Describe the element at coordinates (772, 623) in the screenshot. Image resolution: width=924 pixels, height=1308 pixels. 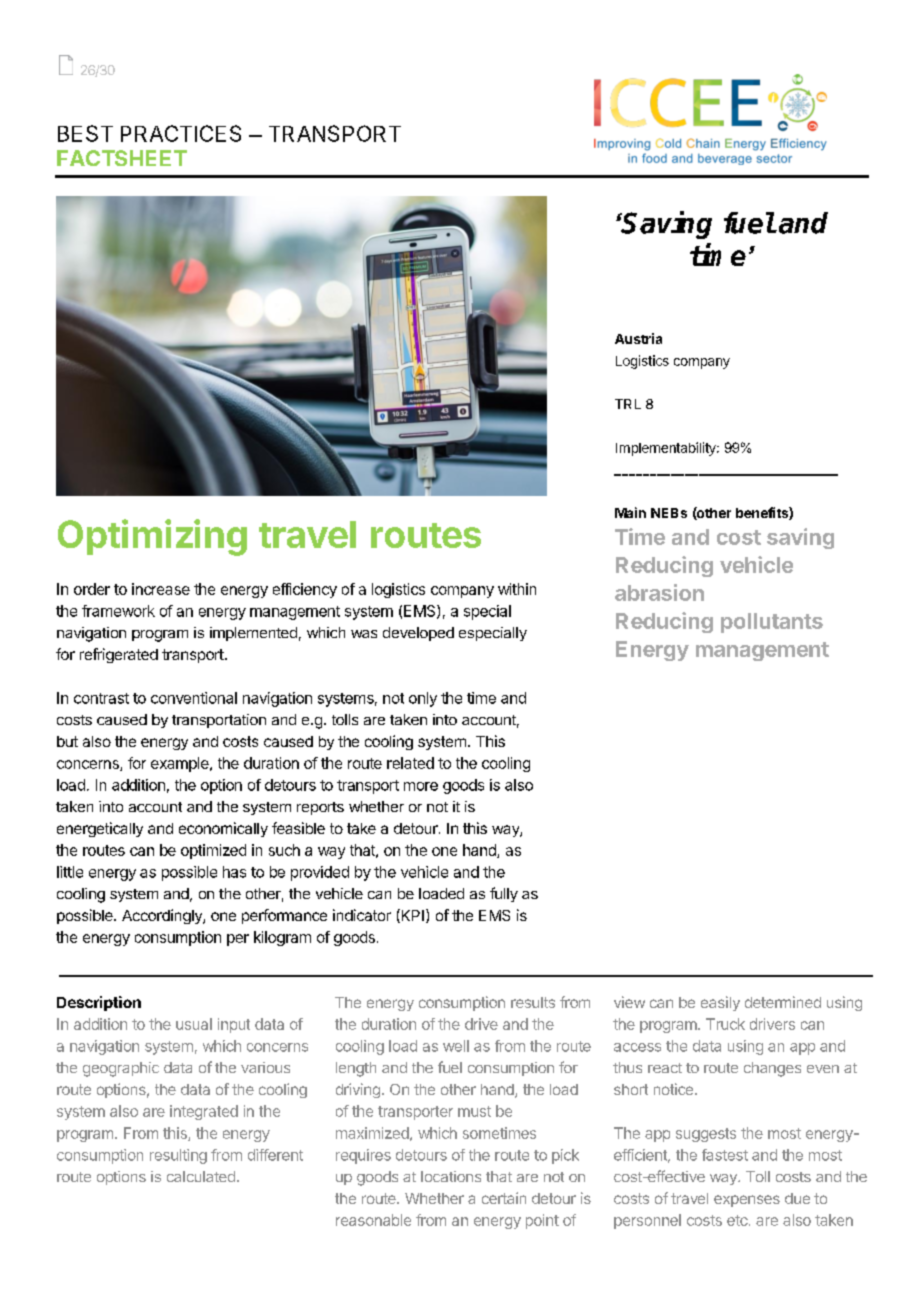
I see `pollutants` at that location.
